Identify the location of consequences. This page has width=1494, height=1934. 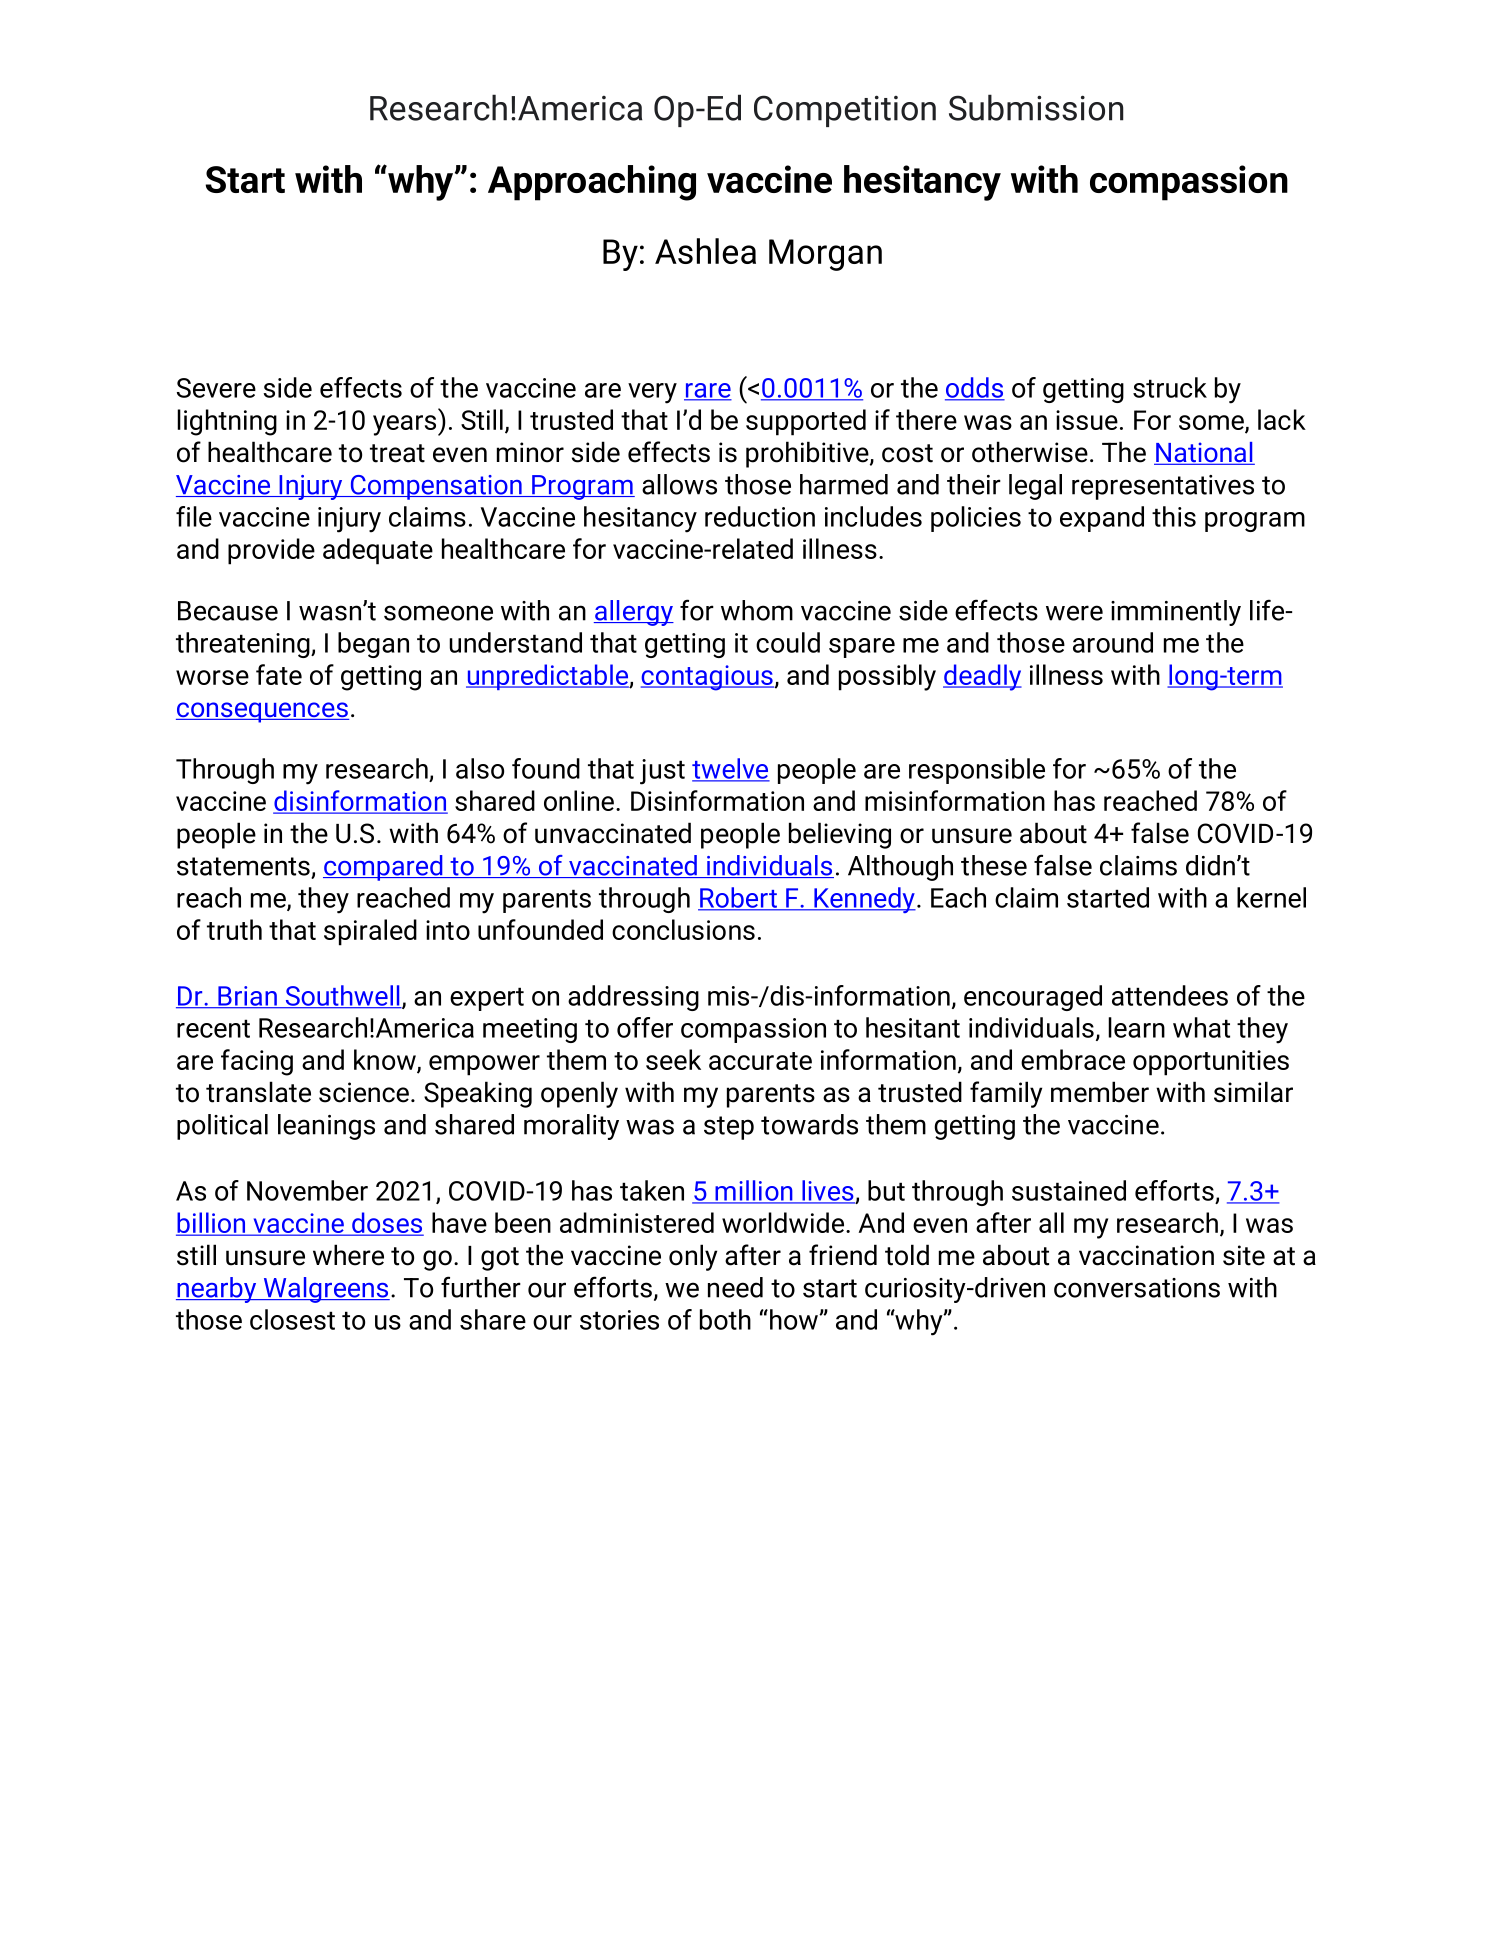
(262, 712).
